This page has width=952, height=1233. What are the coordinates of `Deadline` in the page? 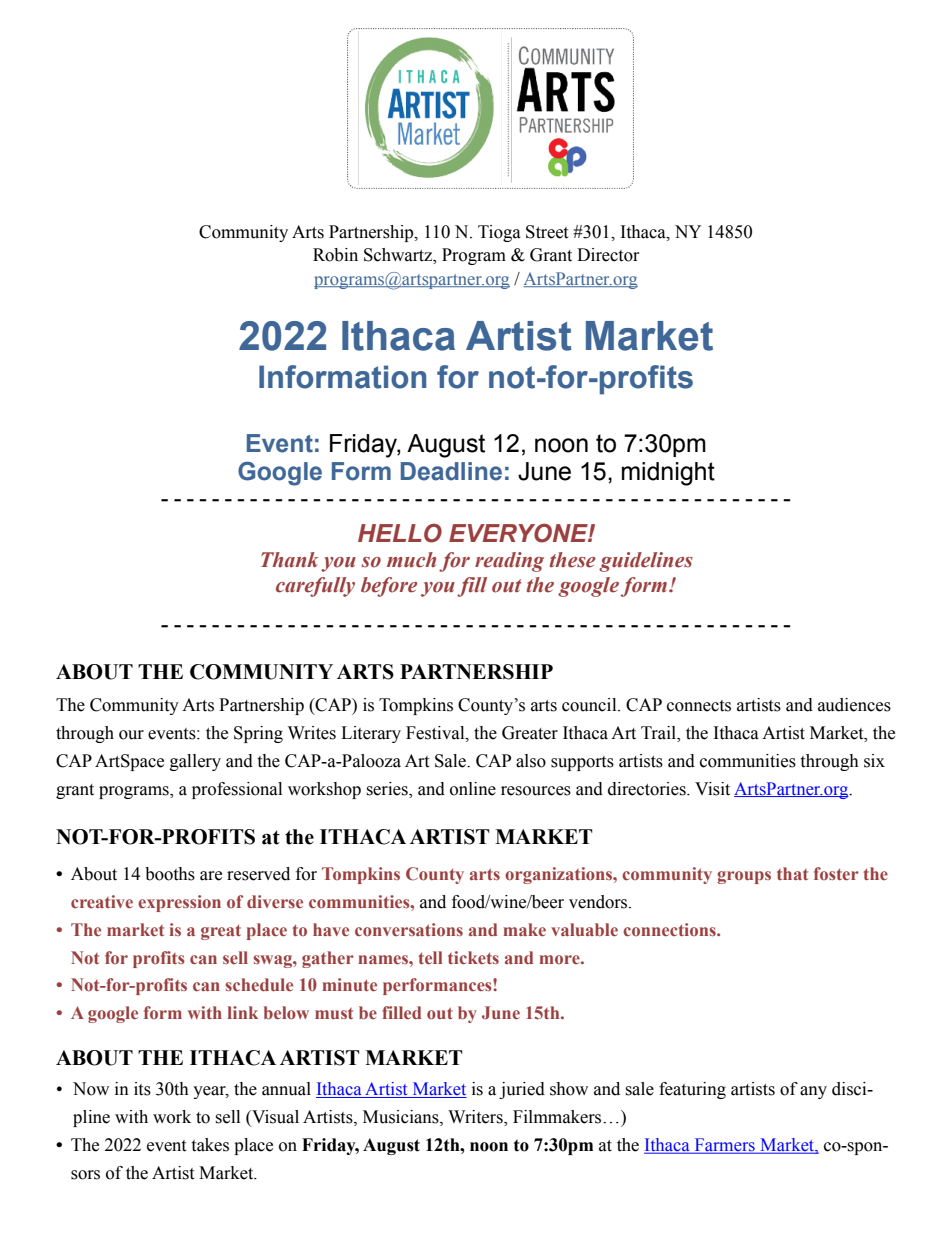 It's located at (451, 471).
